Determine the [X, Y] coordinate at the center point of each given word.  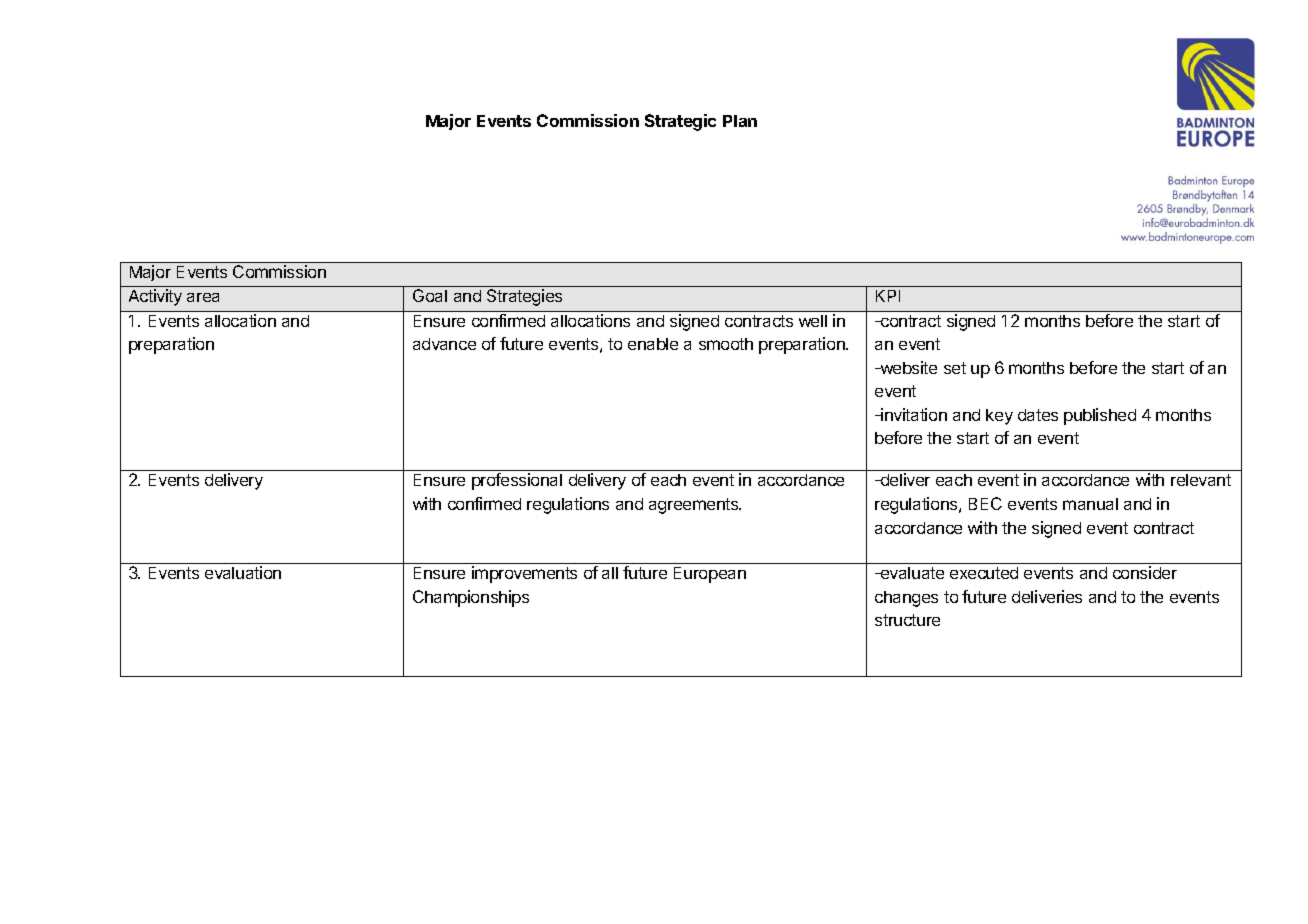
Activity [155, 297]
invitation [913, 414]
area [203, 297]
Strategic [680, 122]
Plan [740, 121]
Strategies [524, 297]
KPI [888, 296]
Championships [471, 598]
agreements [695, 506]
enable [653, 344]
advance [444, 344]
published [1100, 416]
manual [1090, 504]
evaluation [243, 572]
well [813, 321]
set [955, 368]
